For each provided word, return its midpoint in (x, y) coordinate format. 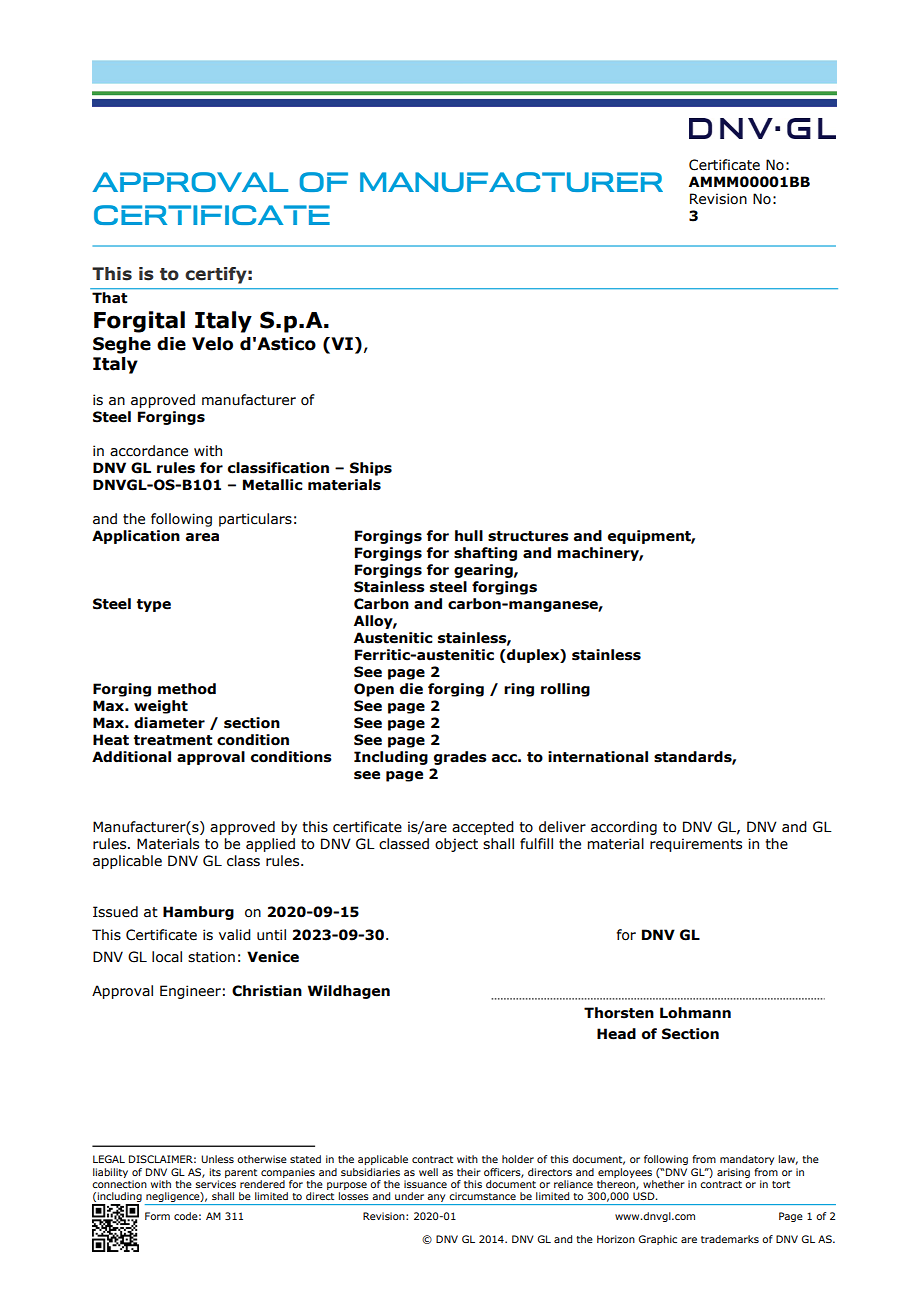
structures (528, 536)
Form (157, 1216)
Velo (212, 344)
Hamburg (198, 913)
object (456, 845)
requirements (696, 845)
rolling (565, 690)
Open (374, 690)
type (154, 605)
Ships (371, 469)
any (437, 1199)
